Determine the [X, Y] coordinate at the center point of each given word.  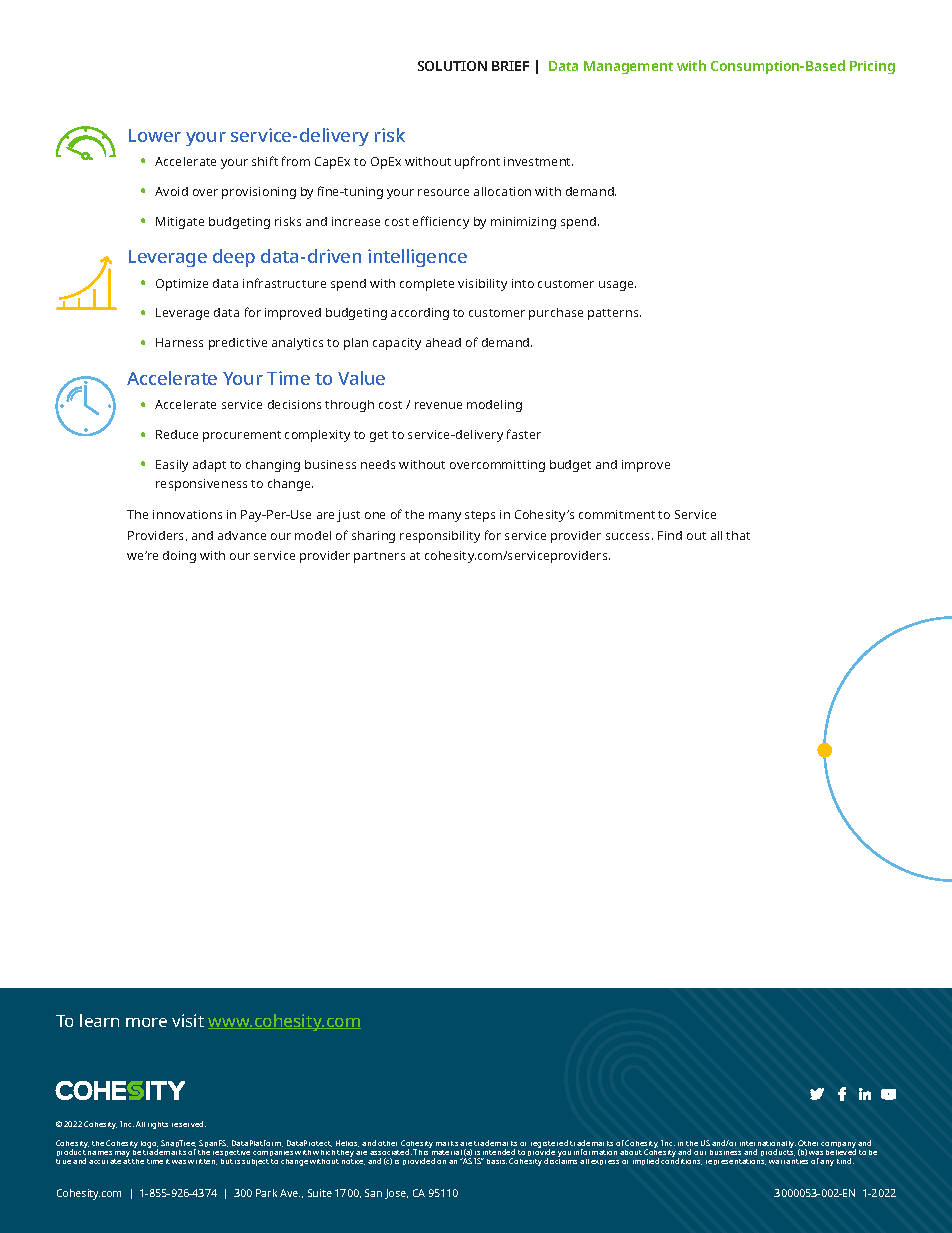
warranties [788, 1161]
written [202, 1162]
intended [499, 1152]
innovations [187, 514]
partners [379, 557]
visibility [482, 285]
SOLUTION [452, 66]
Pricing [872, 67]
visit [188, 1020]
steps [480, 516]
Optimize [182, 285]
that [738, 535]
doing [179, 557]
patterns [614, 314]
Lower [155, 135]
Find [670, 535]
